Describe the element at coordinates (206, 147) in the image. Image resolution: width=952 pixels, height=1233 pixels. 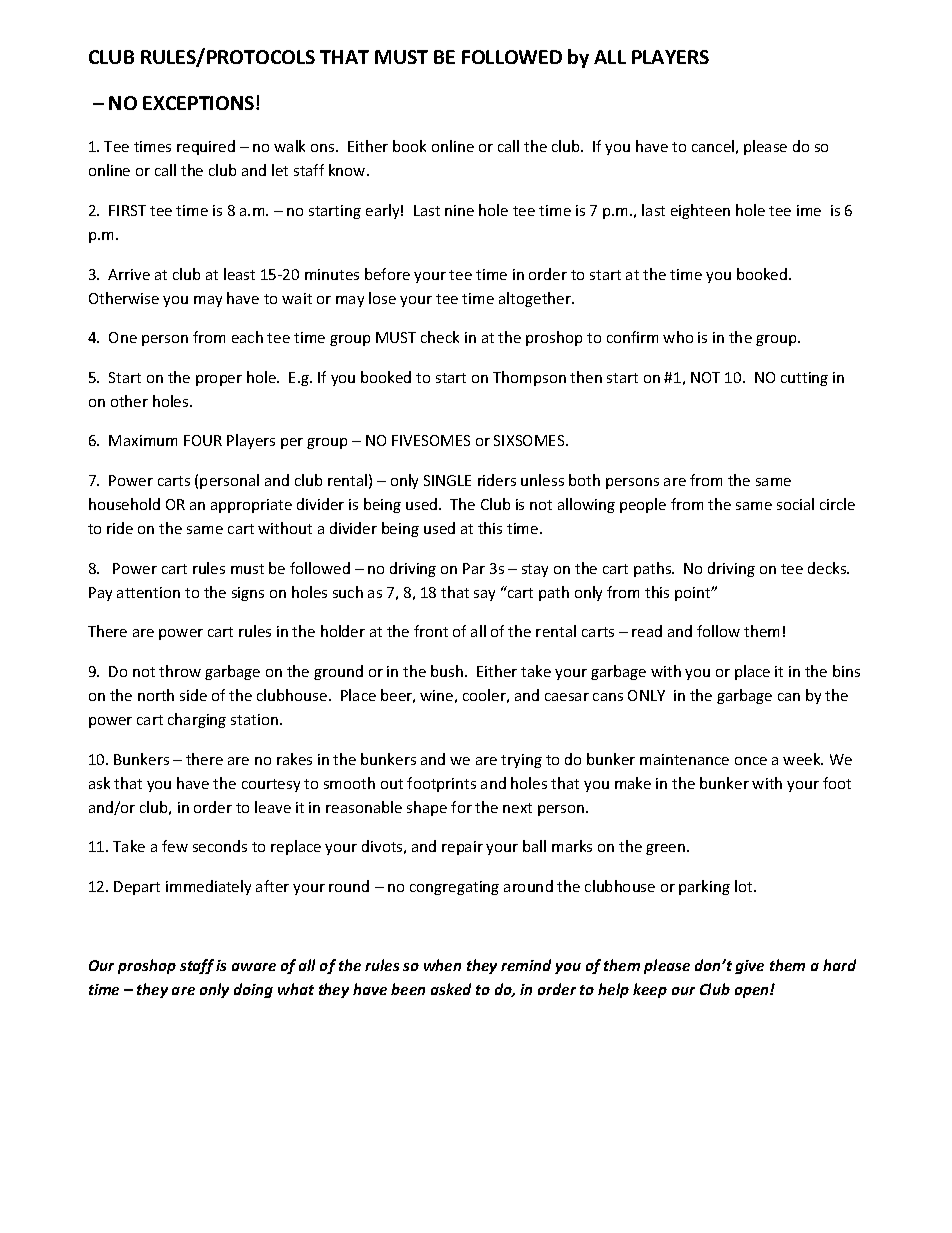
I see `required` at that location.
